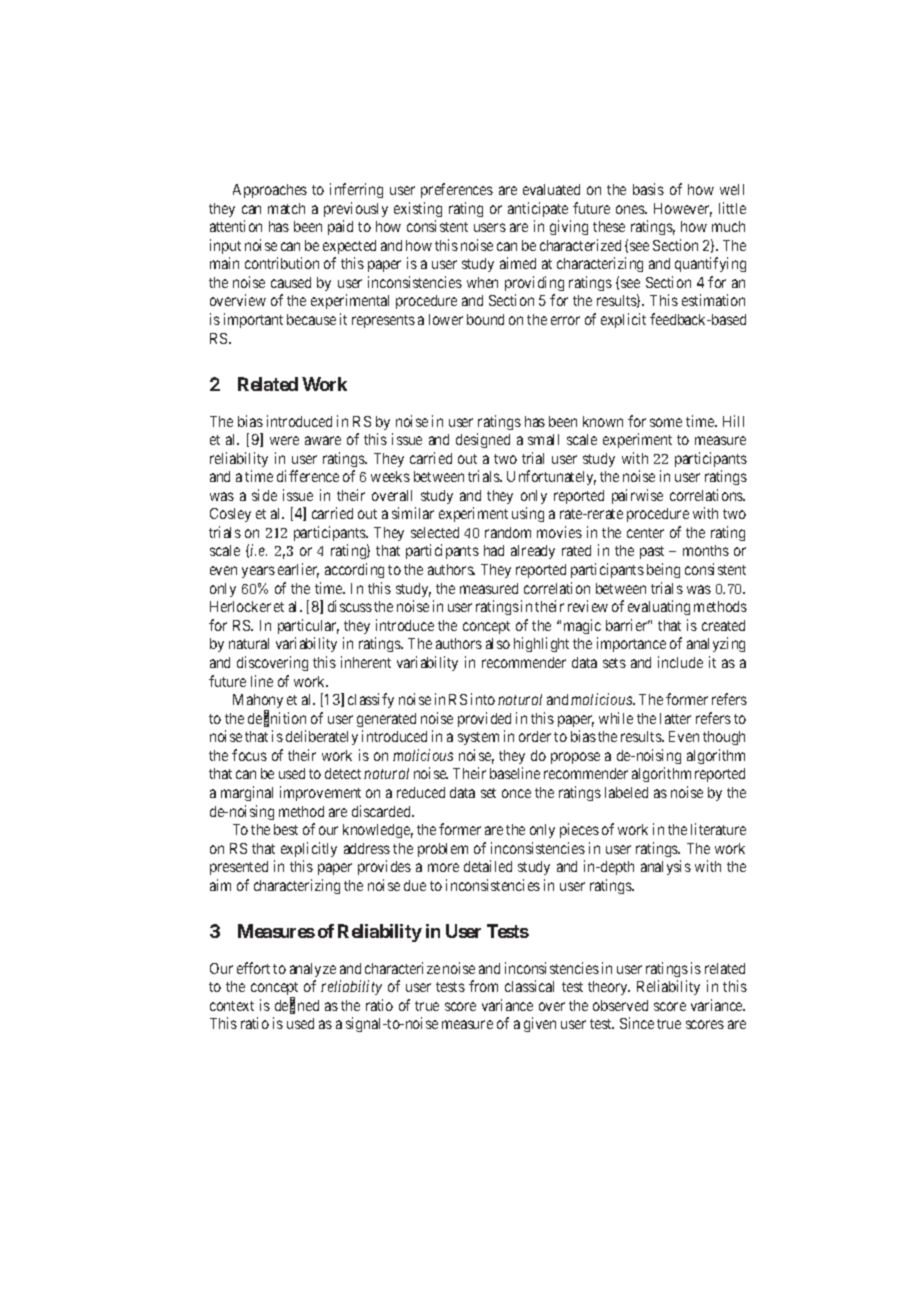  What do you see at coordinates (683, 210) in the screenshot?
I see `However` at bounding box center [683, 210].
